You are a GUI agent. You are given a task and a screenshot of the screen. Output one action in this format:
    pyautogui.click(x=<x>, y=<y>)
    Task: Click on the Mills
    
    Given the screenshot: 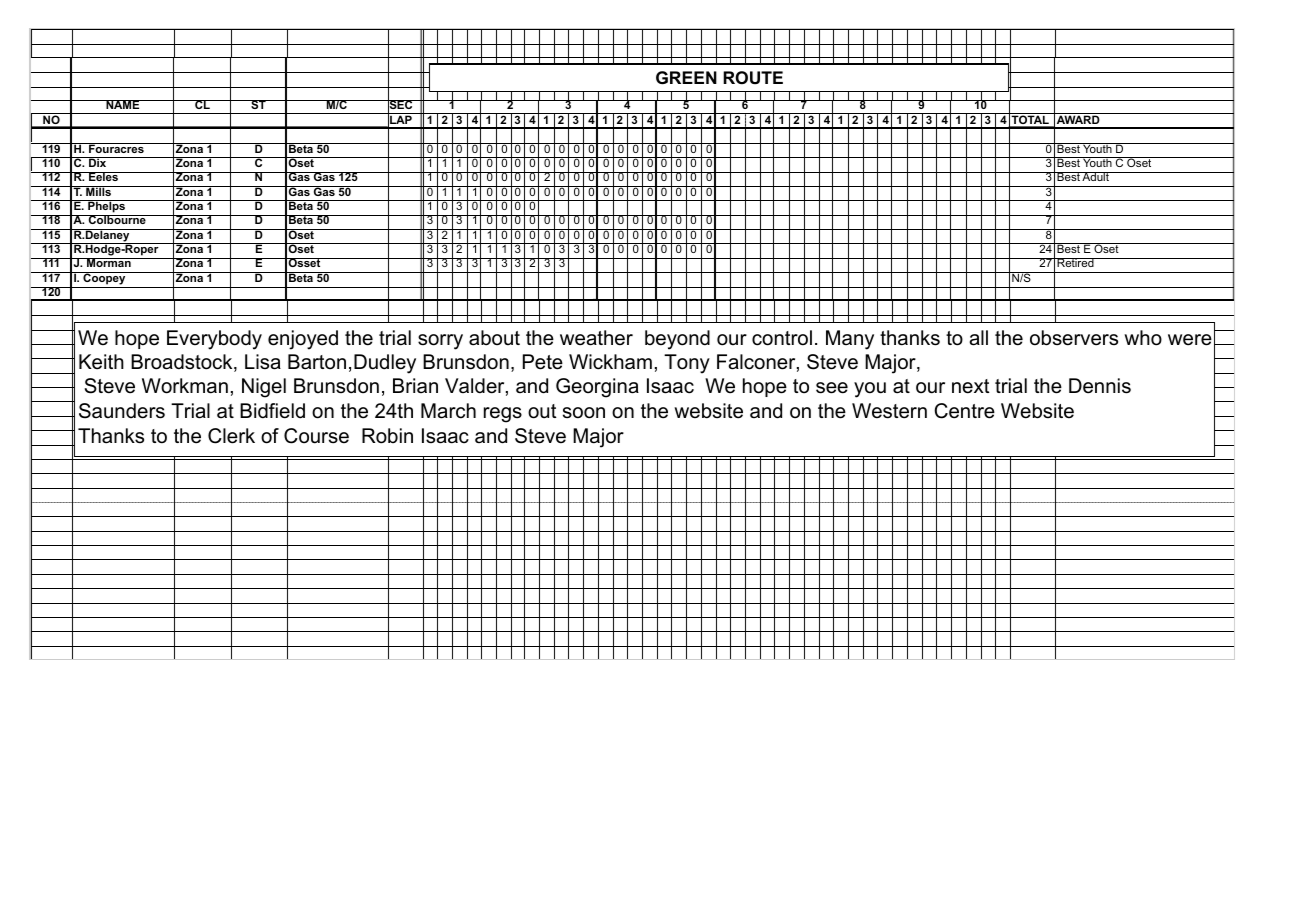 What is the action you would take?
    pyautogui.click(x=98, y=191)
